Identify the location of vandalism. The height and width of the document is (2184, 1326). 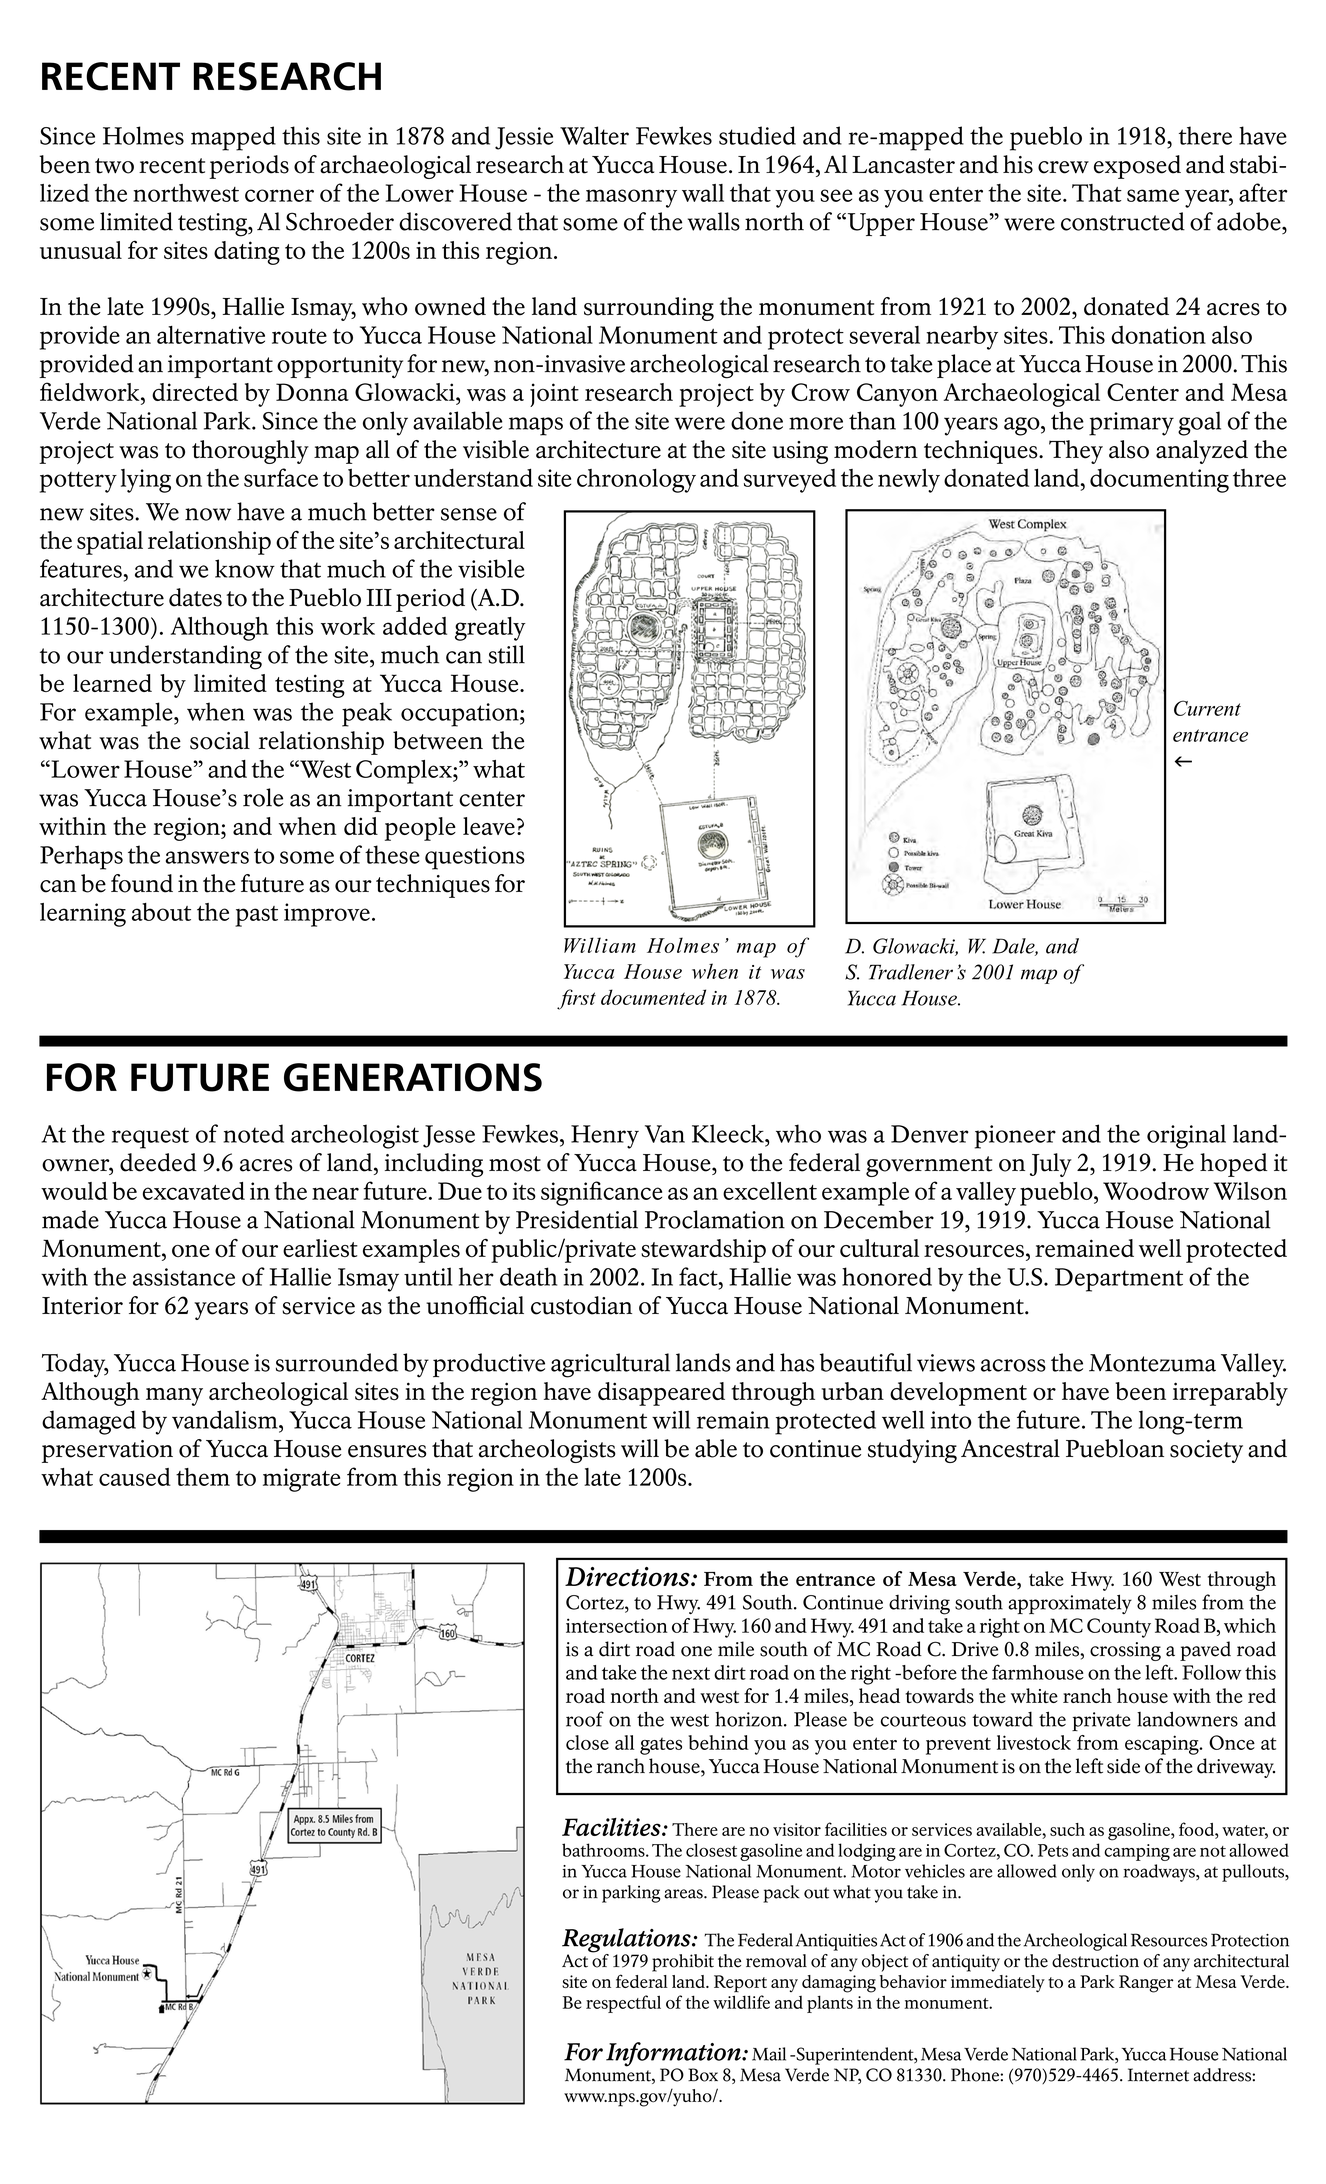
(226, 1419).
